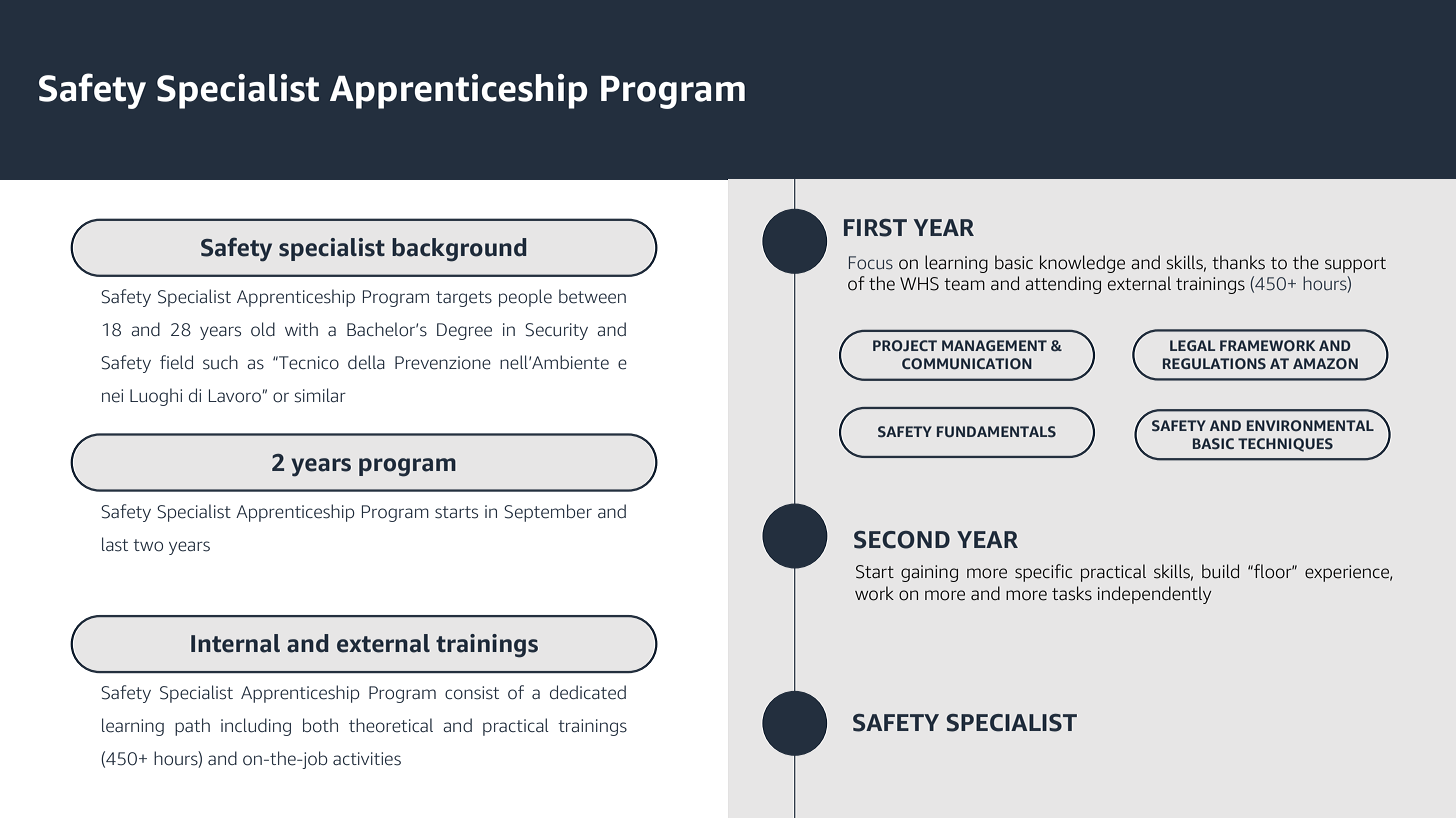 The image size is (1456, 818). I want to click on including, so click(256, 727).
